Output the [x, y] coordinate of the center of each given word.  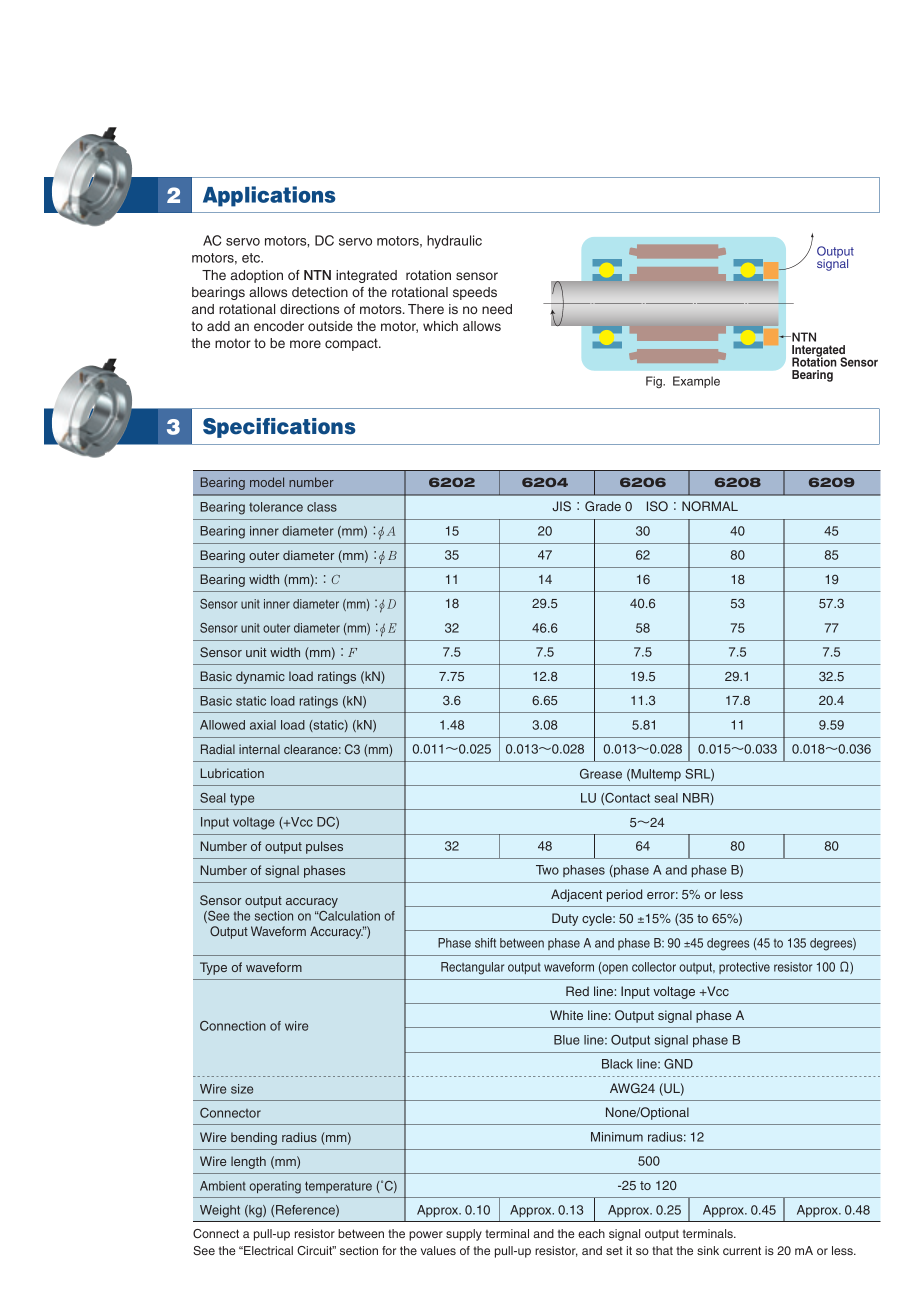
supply [464, 1235]
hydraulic [454, 242]
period [624, 895]
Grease [601, 774]
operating [275, 1187]
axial [263, 725]
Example [696, 382]
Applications [269, 196]
